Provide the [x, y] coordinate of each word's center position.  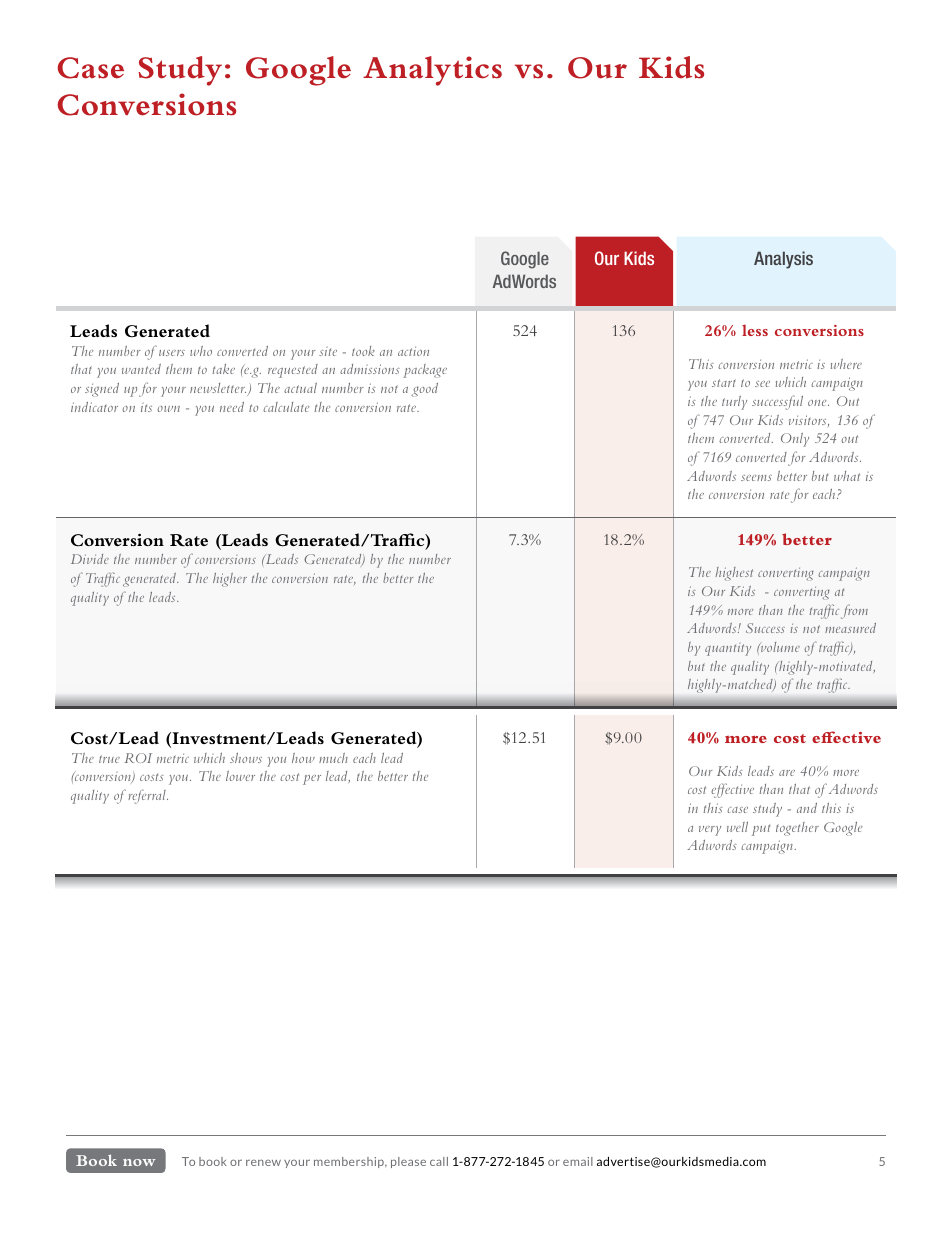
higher [230, 580]
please [408, 1162]
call [439, 1161]
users [172, 353]
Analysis [783, 260]
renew [263, 1162]
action [413, 351]
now [139, 1162]
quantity [728, 649]
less [755, 330]
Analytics [432, 71]
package [425, 371]
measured [850, 628]
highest [734, 573]
